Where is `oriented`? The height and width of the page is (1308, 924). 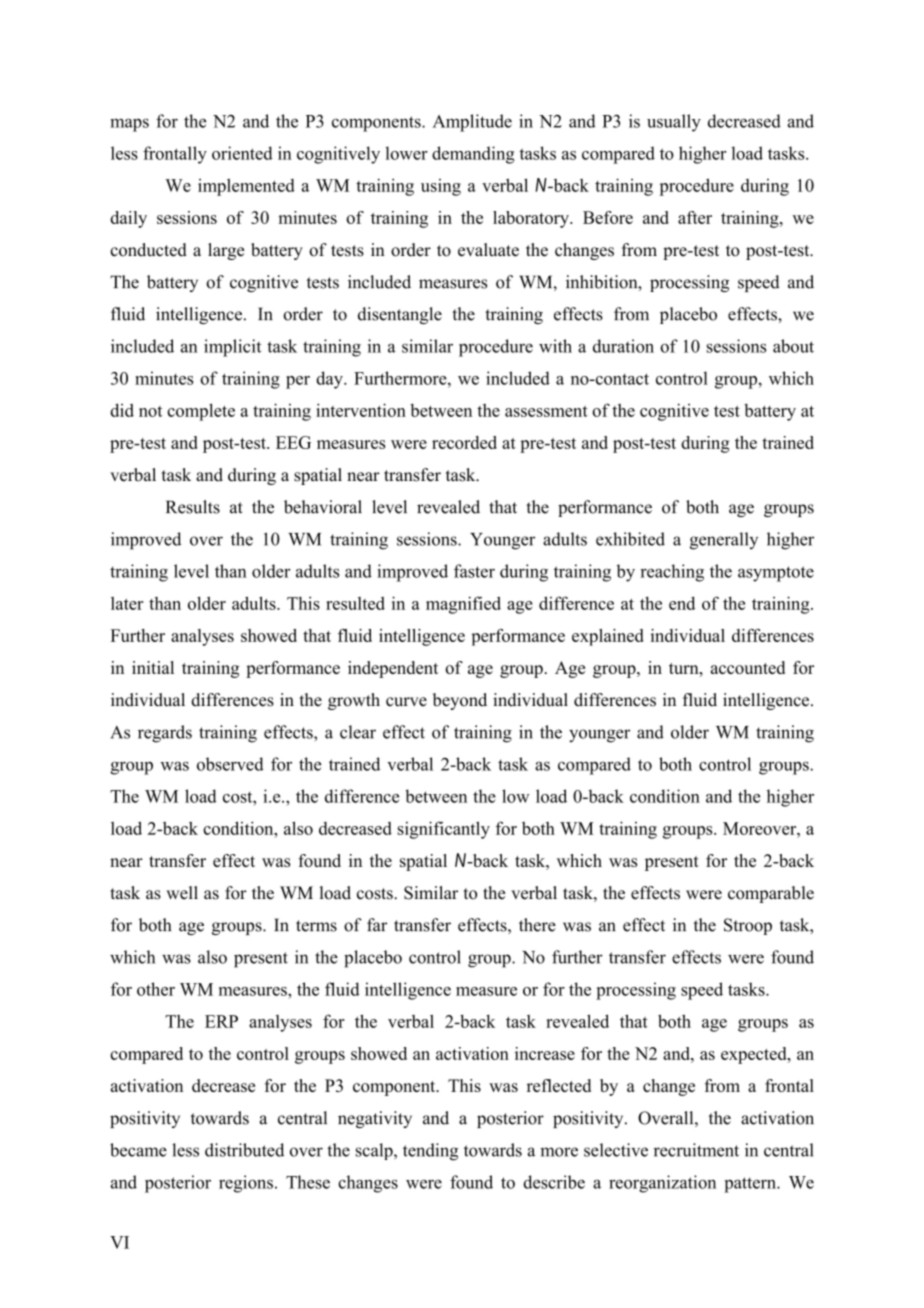 oriented is located at coordinates (242, 153).
